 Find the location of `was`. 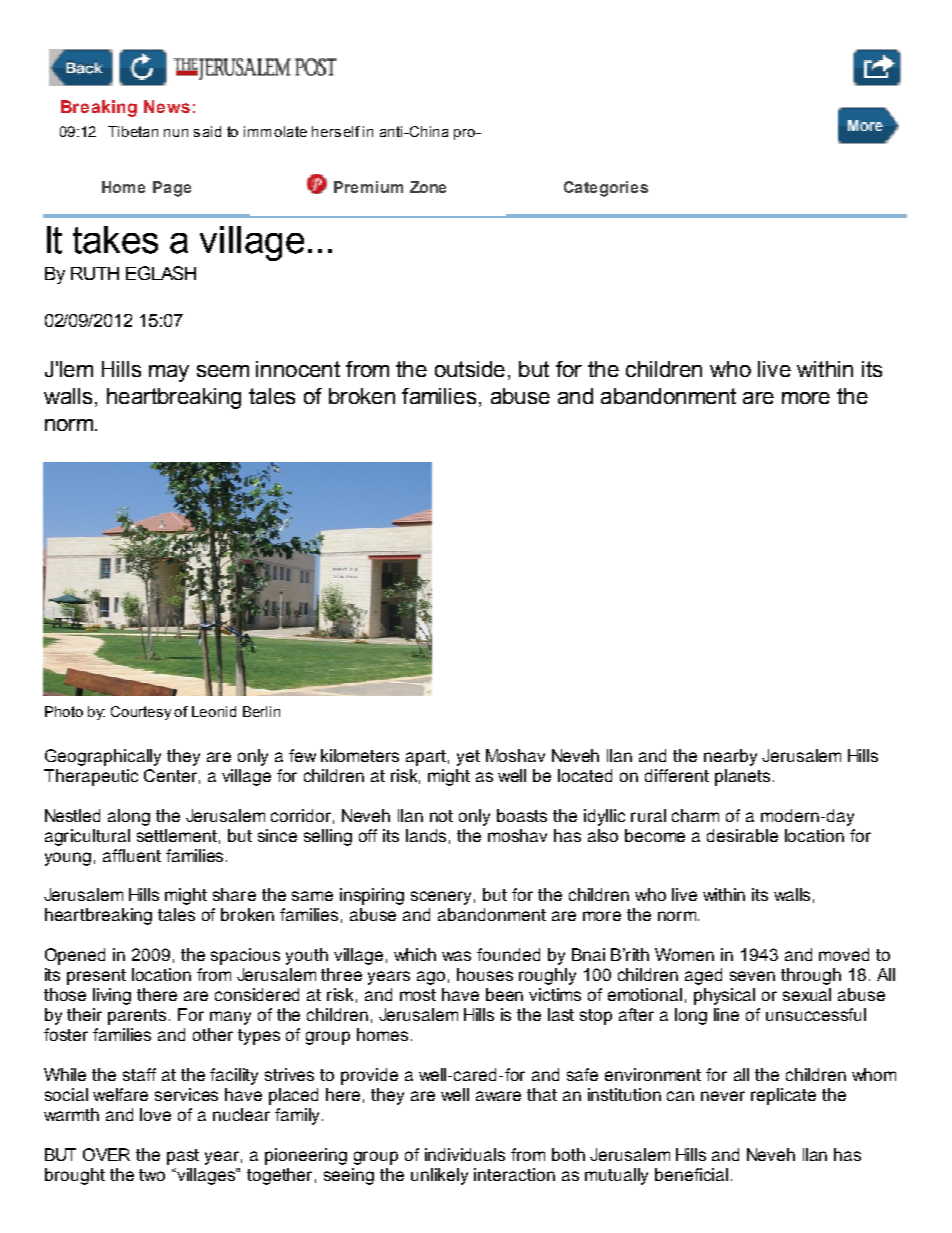

was is located at coordinates (456, 956).
